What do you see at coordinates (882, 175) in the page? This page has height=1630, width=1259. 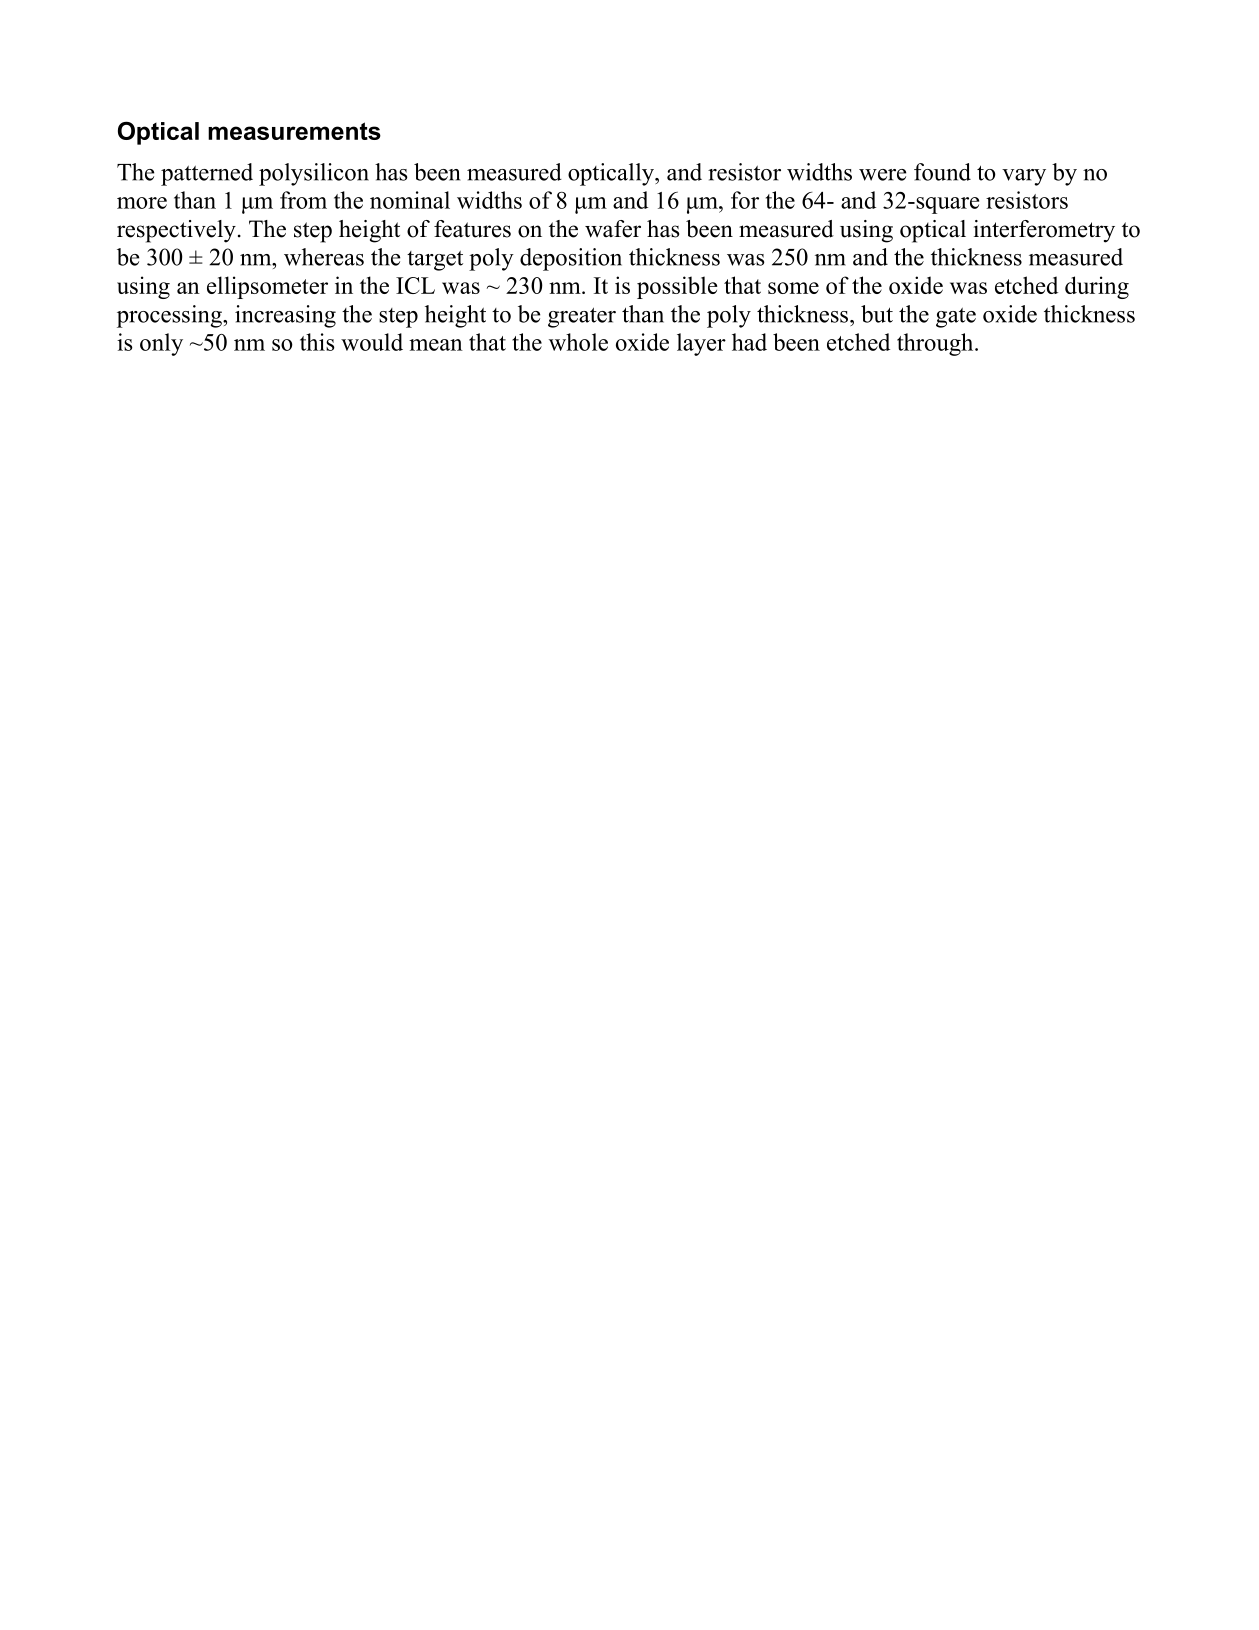 I see `were` at bounding box center [882, 175].
